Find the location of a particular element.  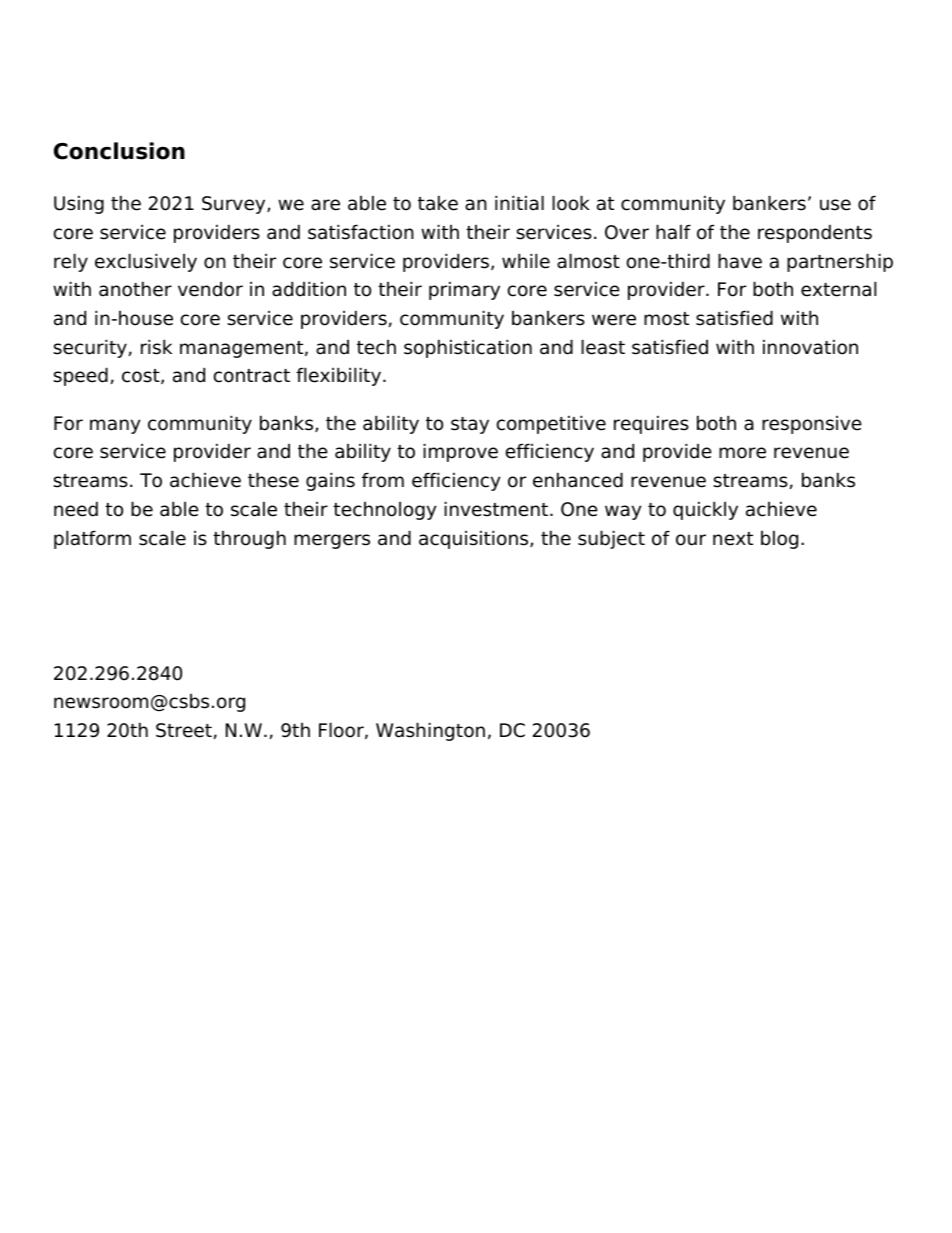

take is located at coordinates (438, 203).
